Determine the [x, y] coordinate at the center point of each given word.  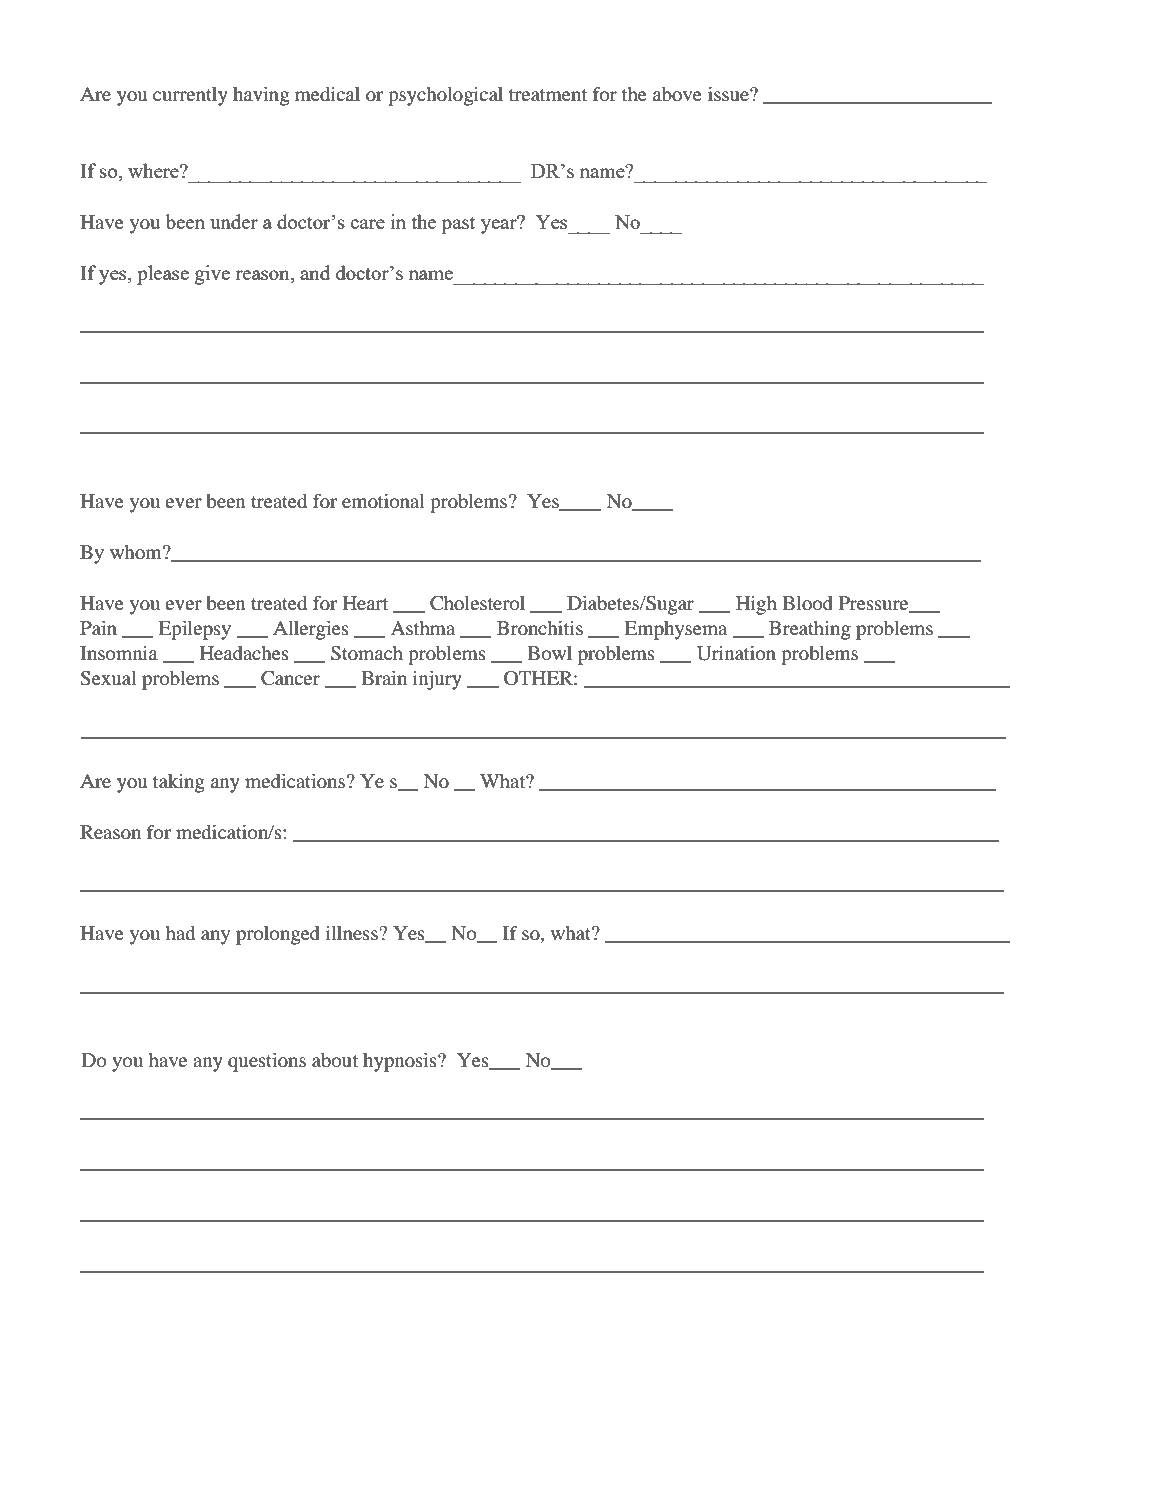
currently [190, 96]
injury [437, 680]
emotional [383, 501]
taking [179, 783]
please [163, 275]
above [677, 94]
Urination [736, 653]
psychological [445, 96]
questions [267, 1062]
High [756, 605]
